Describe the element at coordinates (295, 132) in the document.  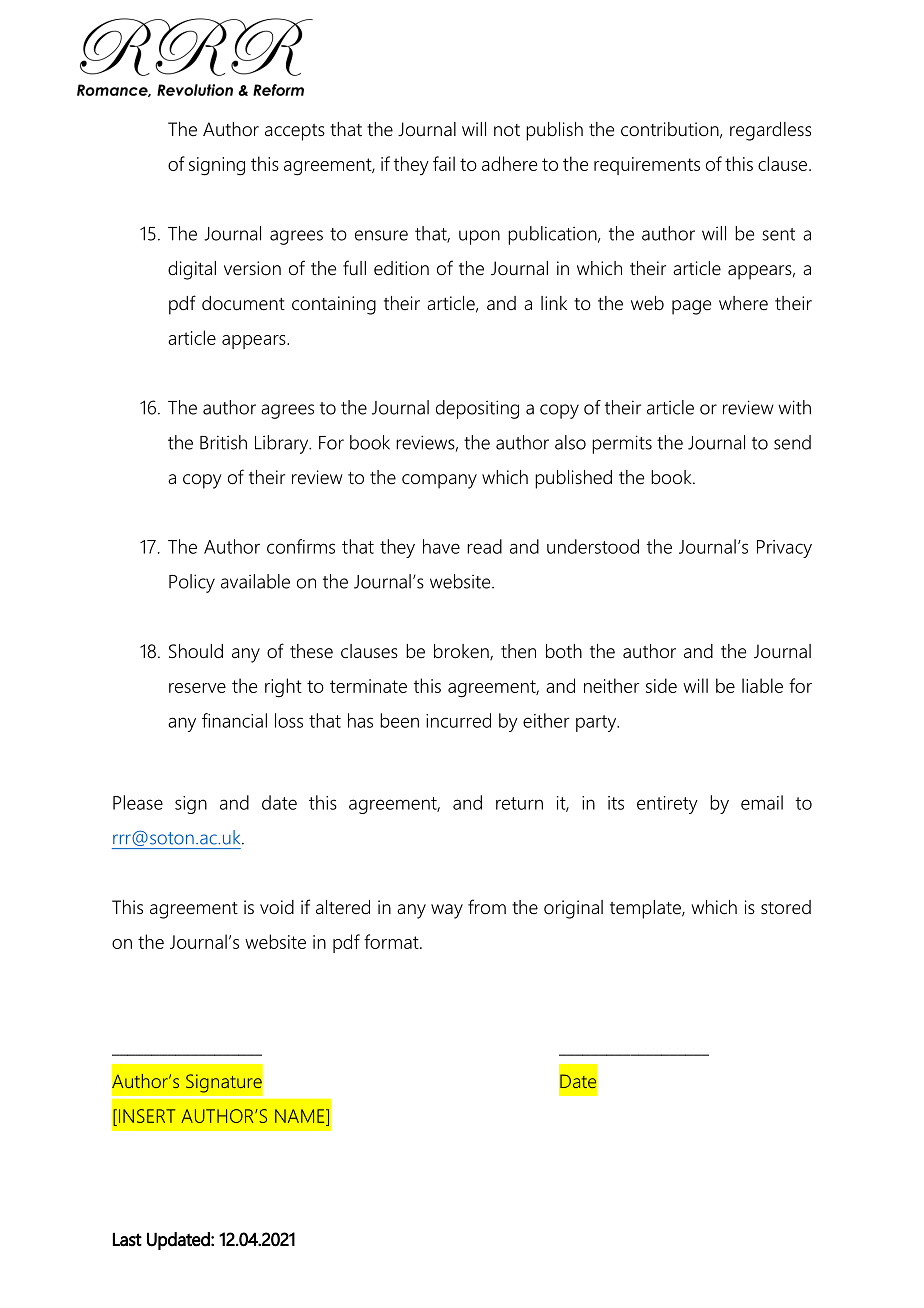
I see `accepts` at that location.
